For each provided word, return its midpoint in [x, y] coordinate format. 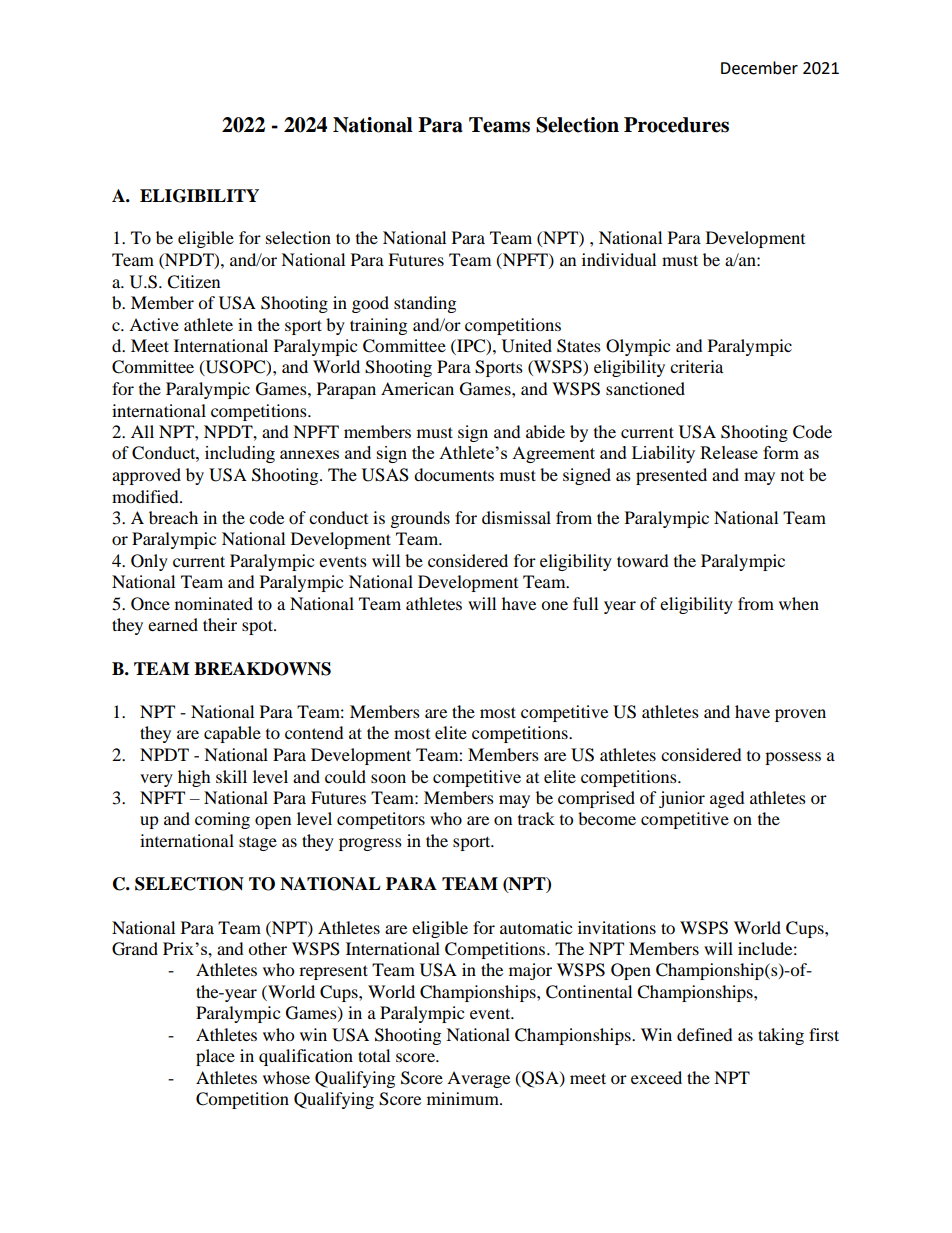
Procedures [676, 125]
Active [154, 324]
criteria [696, 366]
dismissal [516, 517]
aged [727, 799]
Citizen [193, 282]
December [759, 68]
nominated [214, 603]
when [799, 603]
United [527, 346]
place [215, 1057]
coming [222, 820]
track [536, 818]
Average [478, 1079]
